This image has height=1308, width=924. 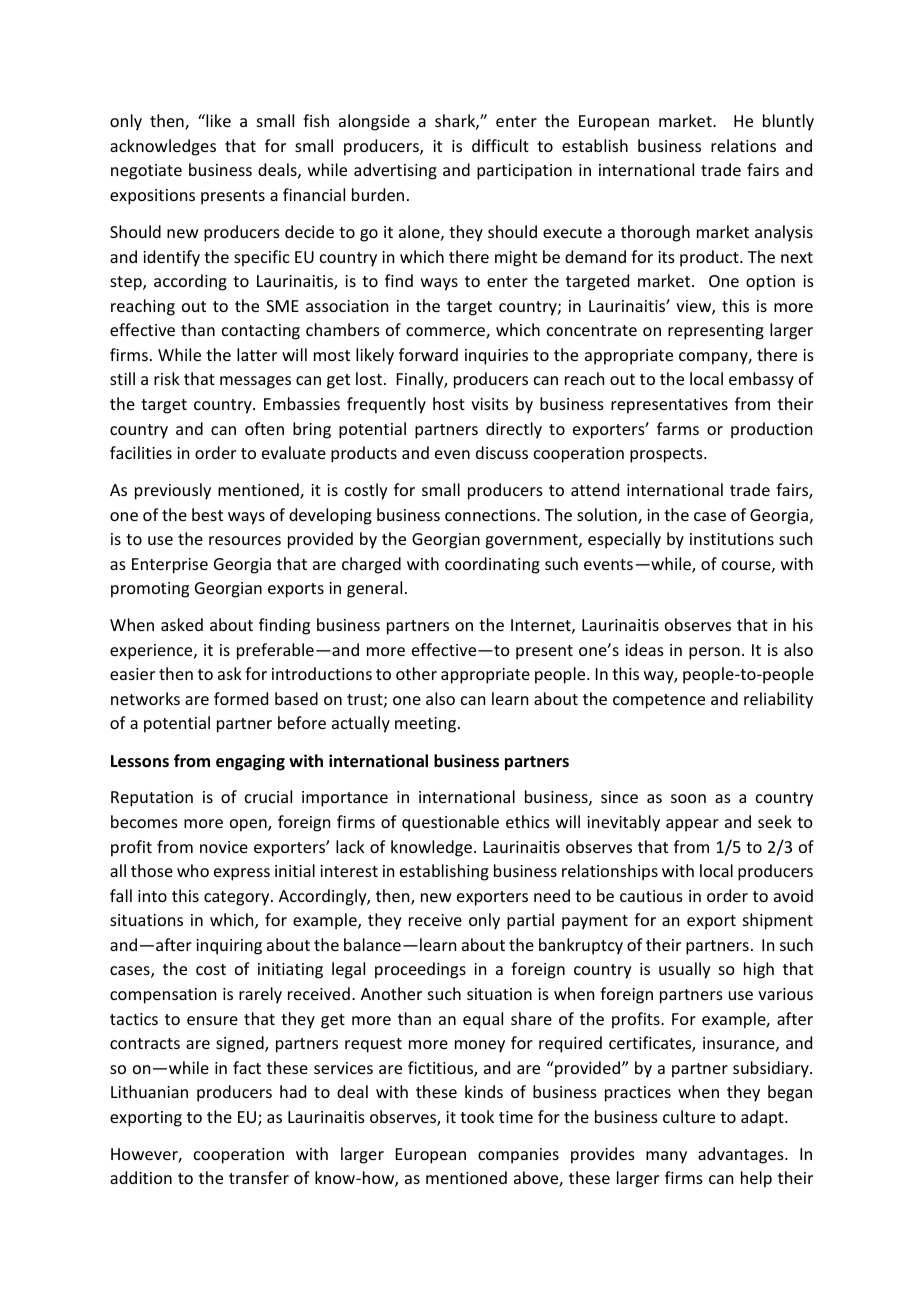 I want to click on soon, so click(x=688, y=798).
